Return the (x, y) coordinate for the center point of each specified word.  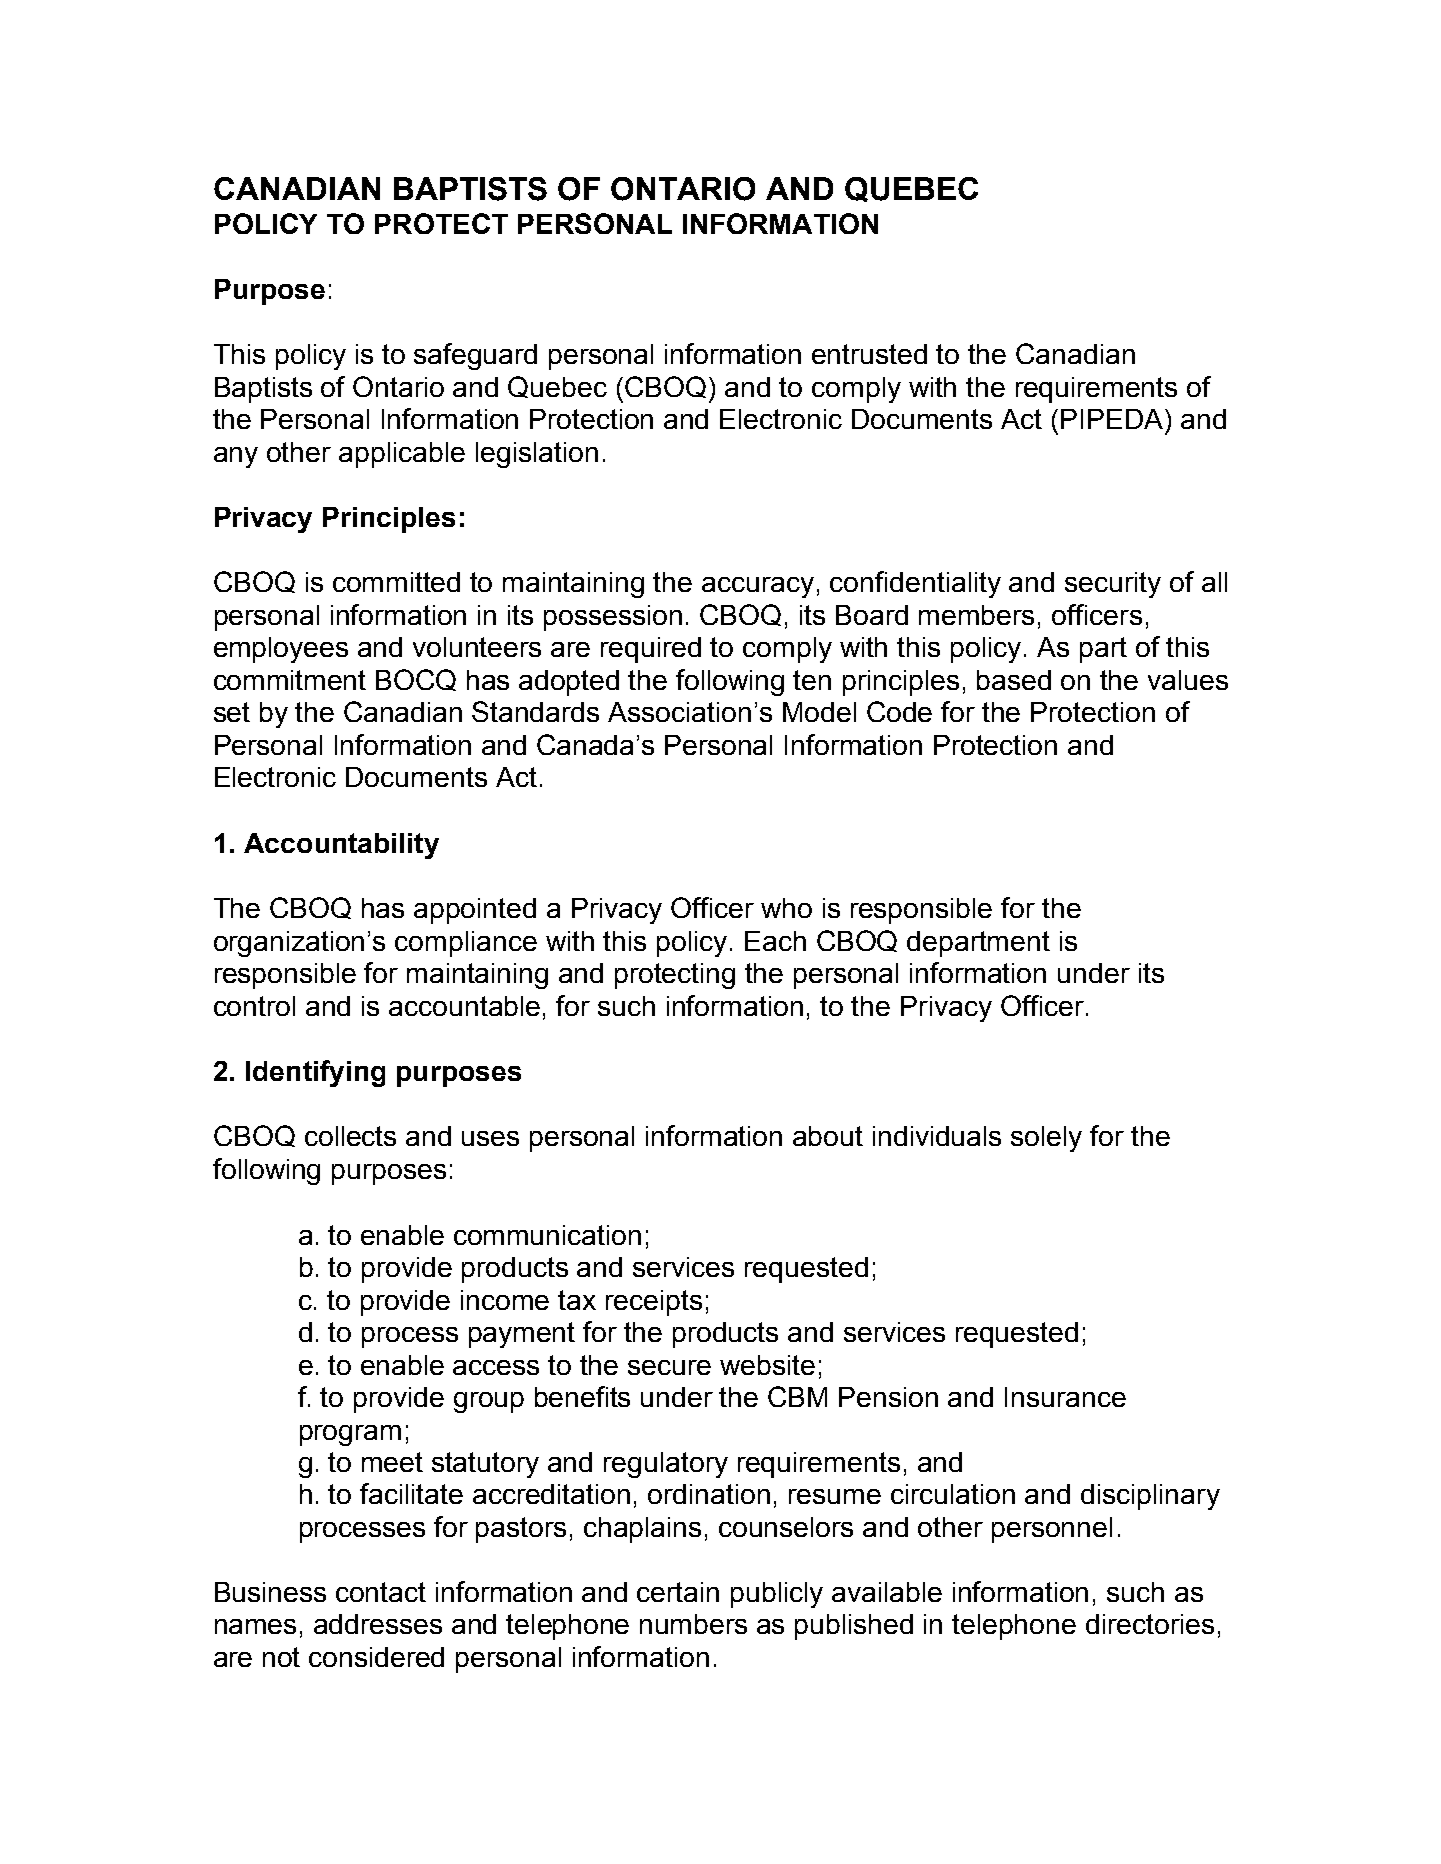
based (1014, 680)
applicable (402, 455)
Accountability (341, 846)
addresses (378, 1624)
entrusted (869, 354)
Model (819, 712)
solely (1046, 1139)
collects (350, 1136)
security (1113, 585)
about (828, 1136)
